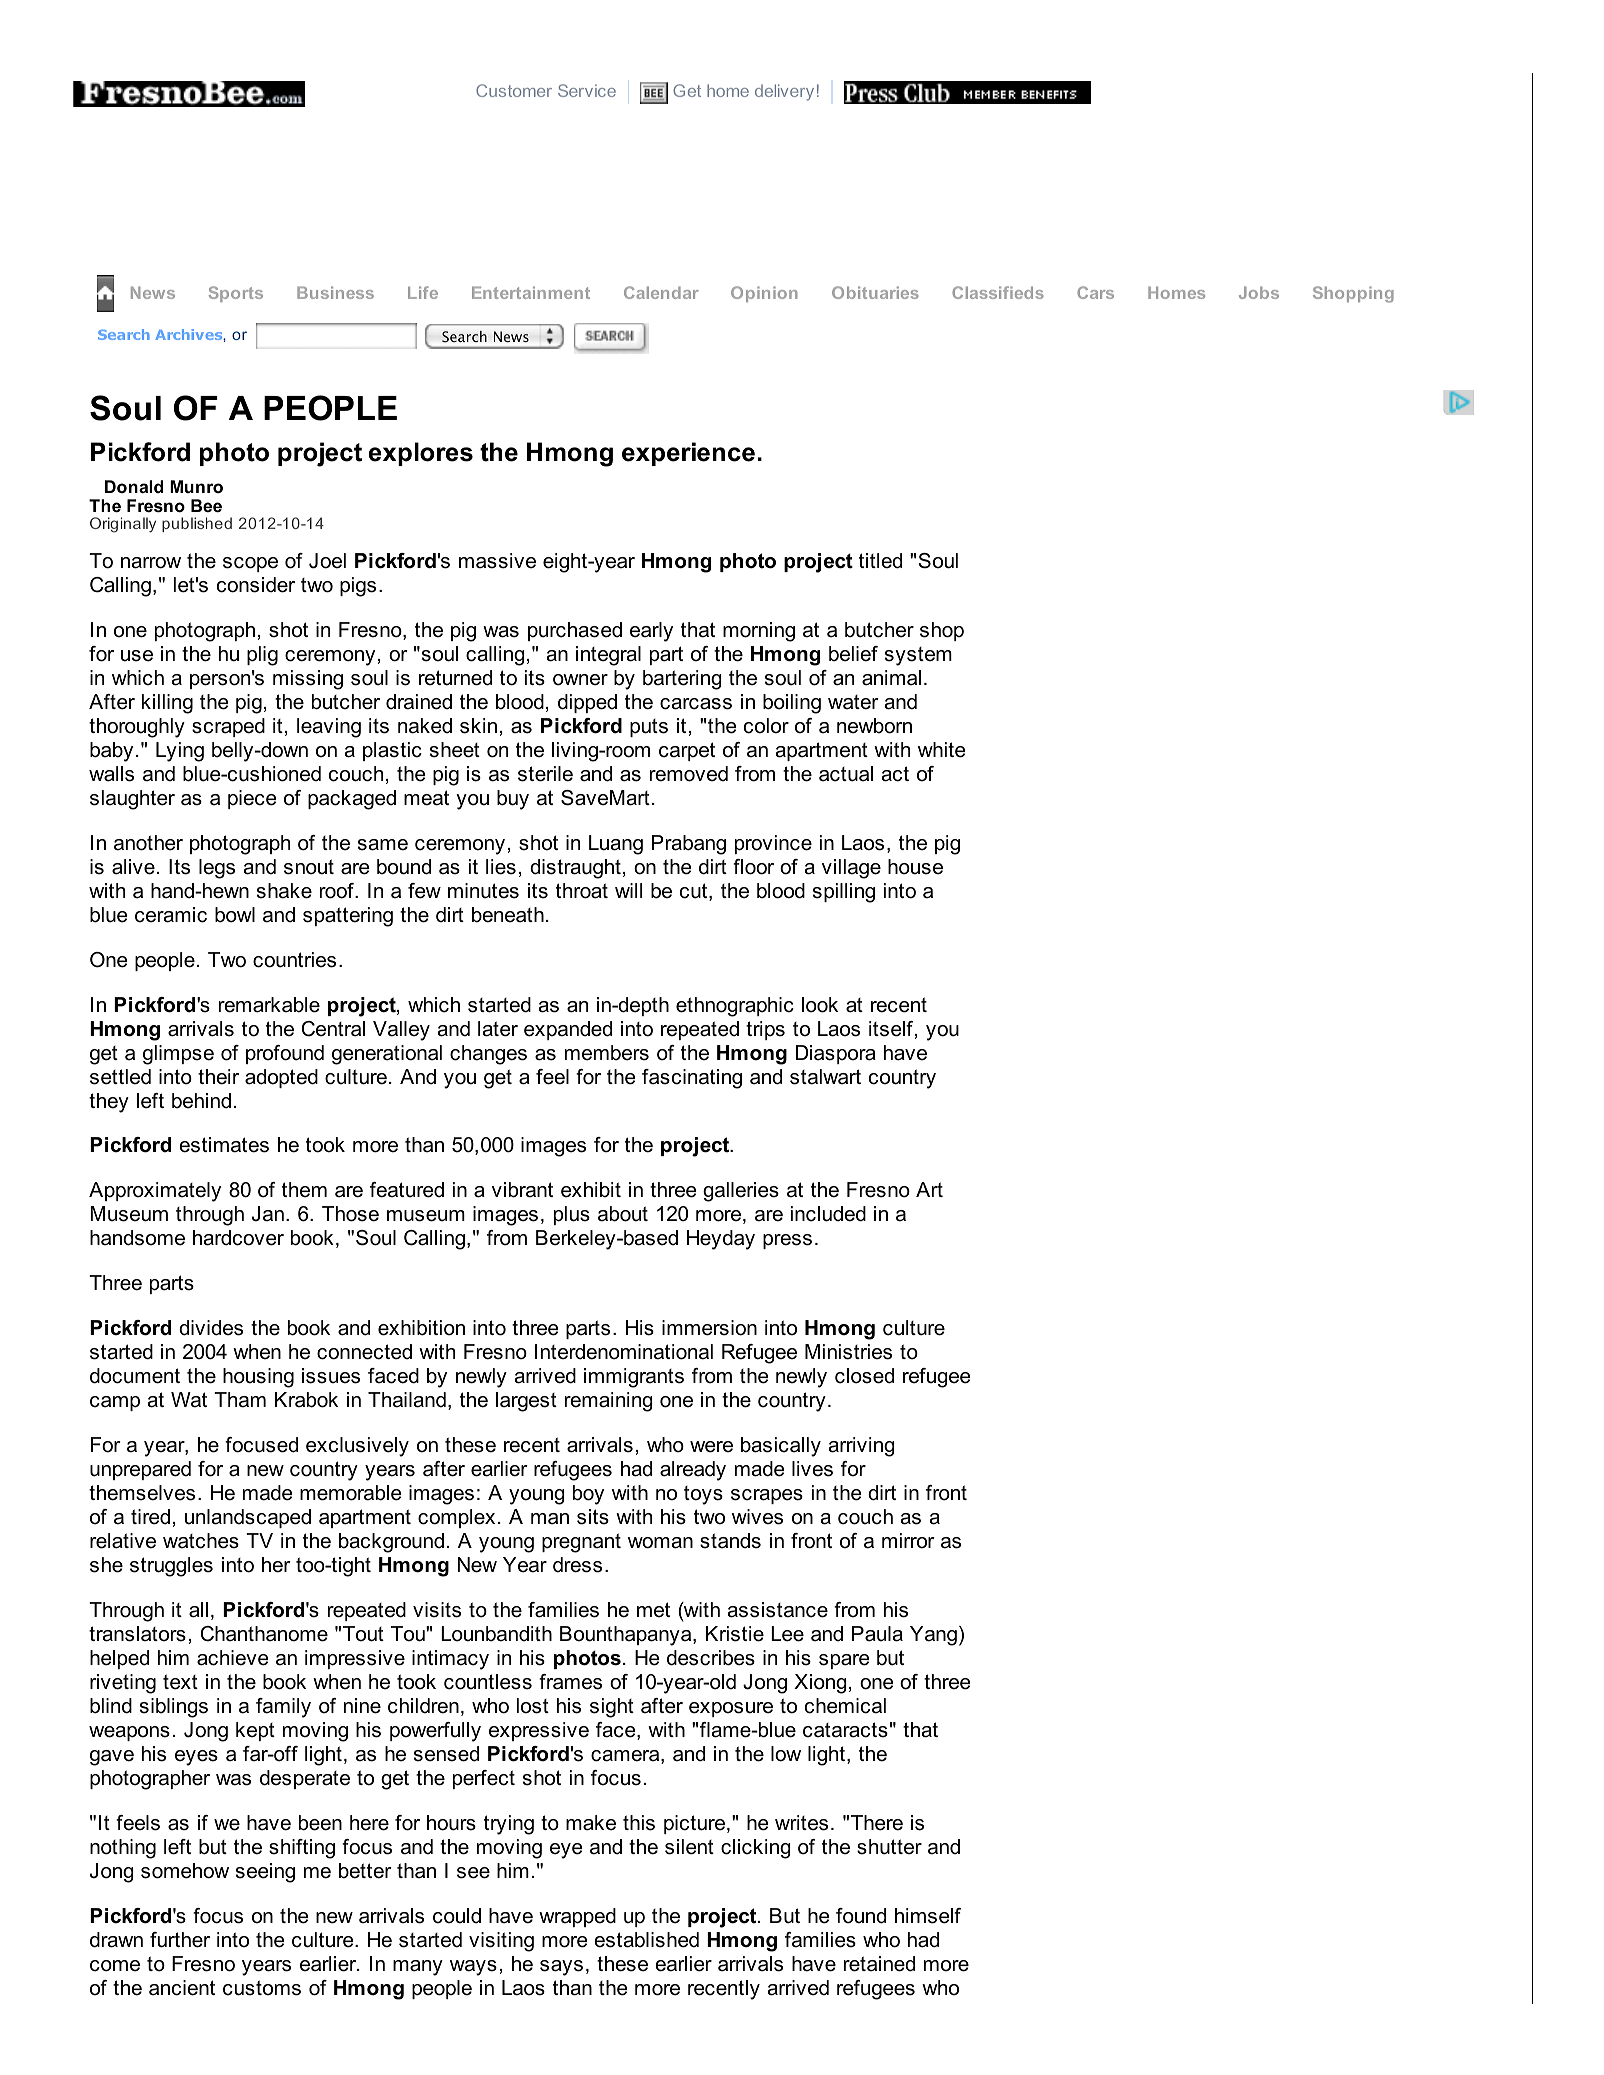 The width and height of the screenshot is (1604, 2075). What do you see at coordinates (649, 728) in the screenshot?
I see `puts` at bounding box center [649, 728].
